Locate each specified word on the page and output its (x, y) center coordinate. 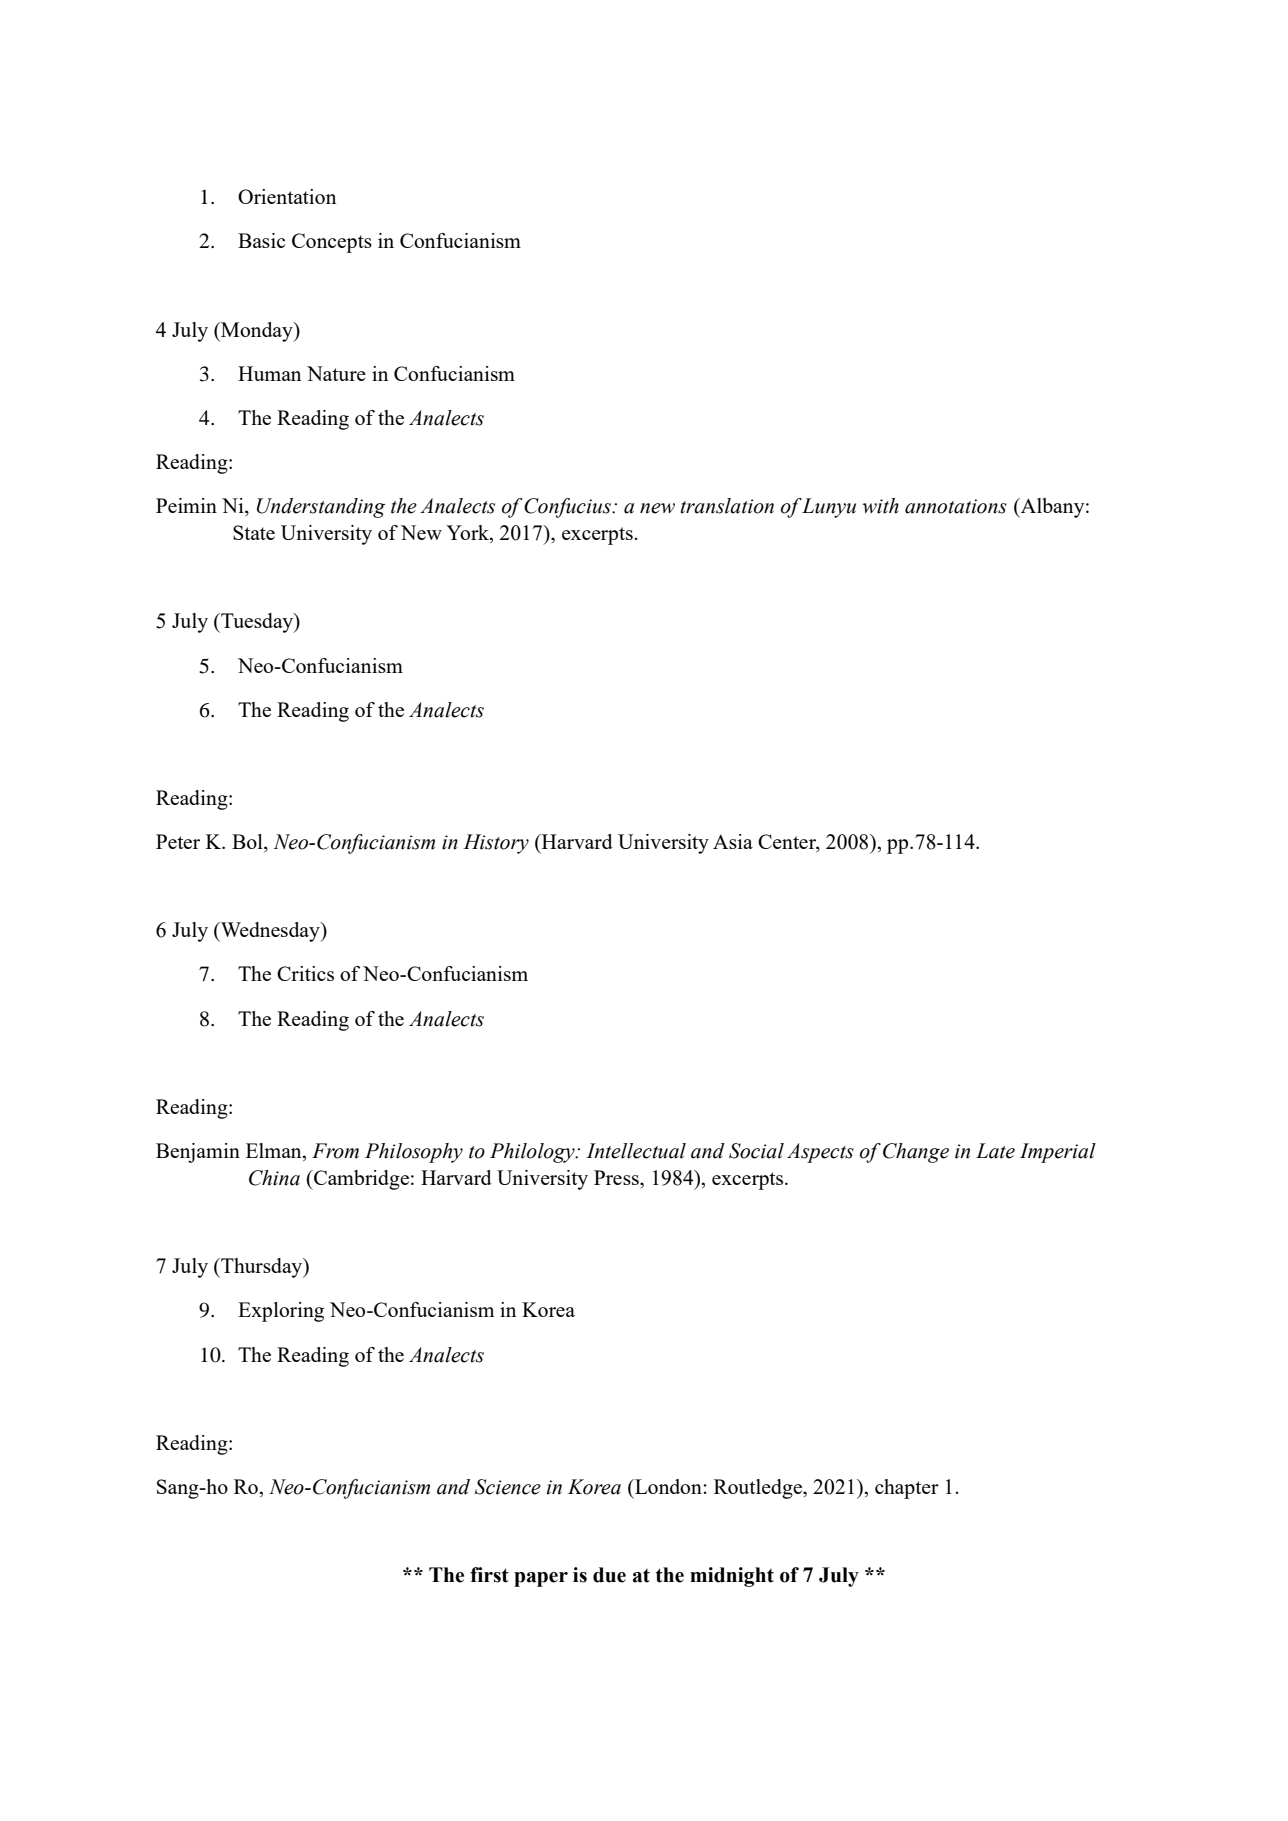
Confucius (568, 508)
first (489, 1575)
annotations (956, 506)
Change (916, 1153)
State (254, 532)
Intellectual (636, 1151)
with (880, 506)
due (609, 1575)
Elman (275, 1152)
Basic (261, 240)
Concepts (332, 243)
